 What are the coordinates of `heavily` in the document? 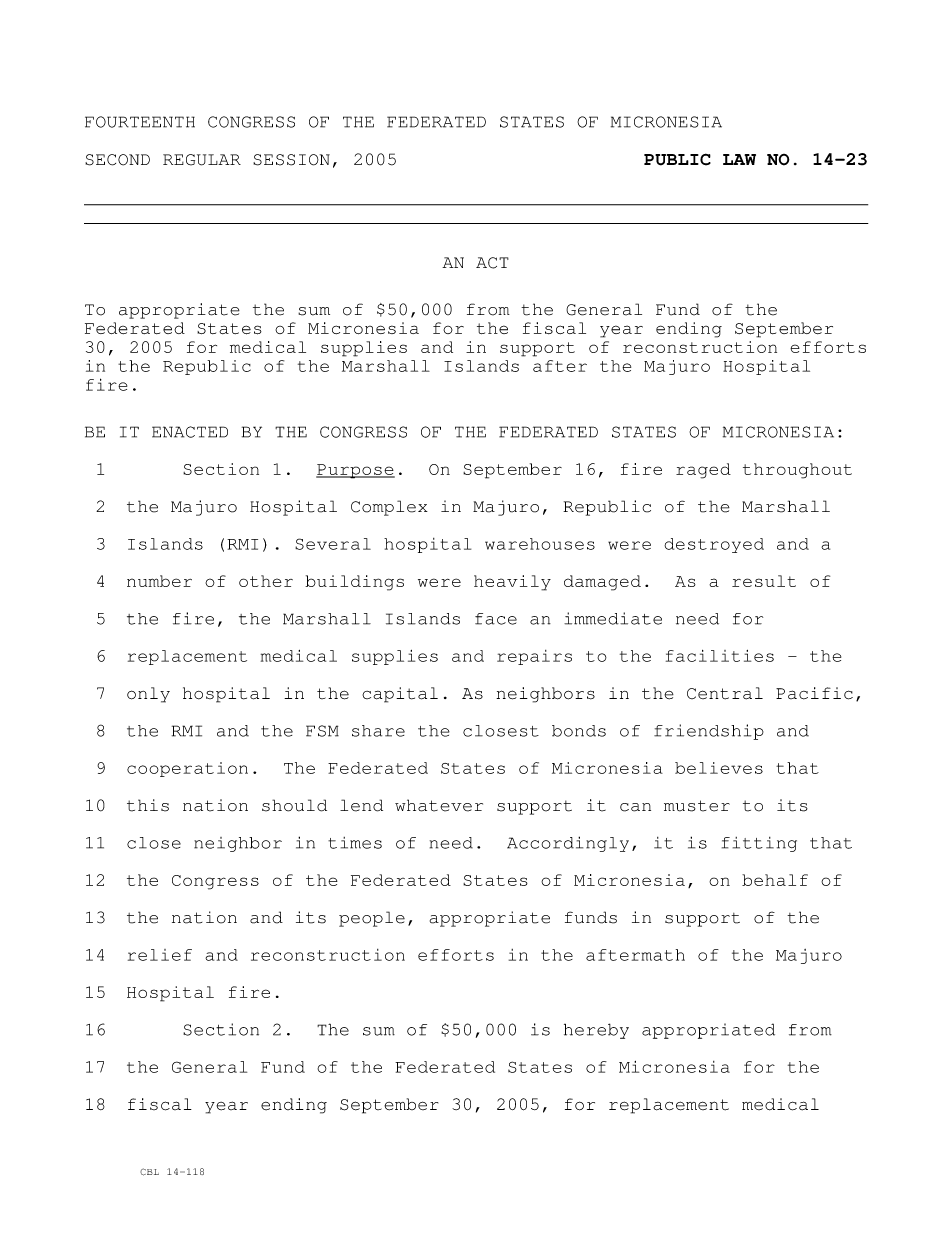 It's located at (512, 583).
